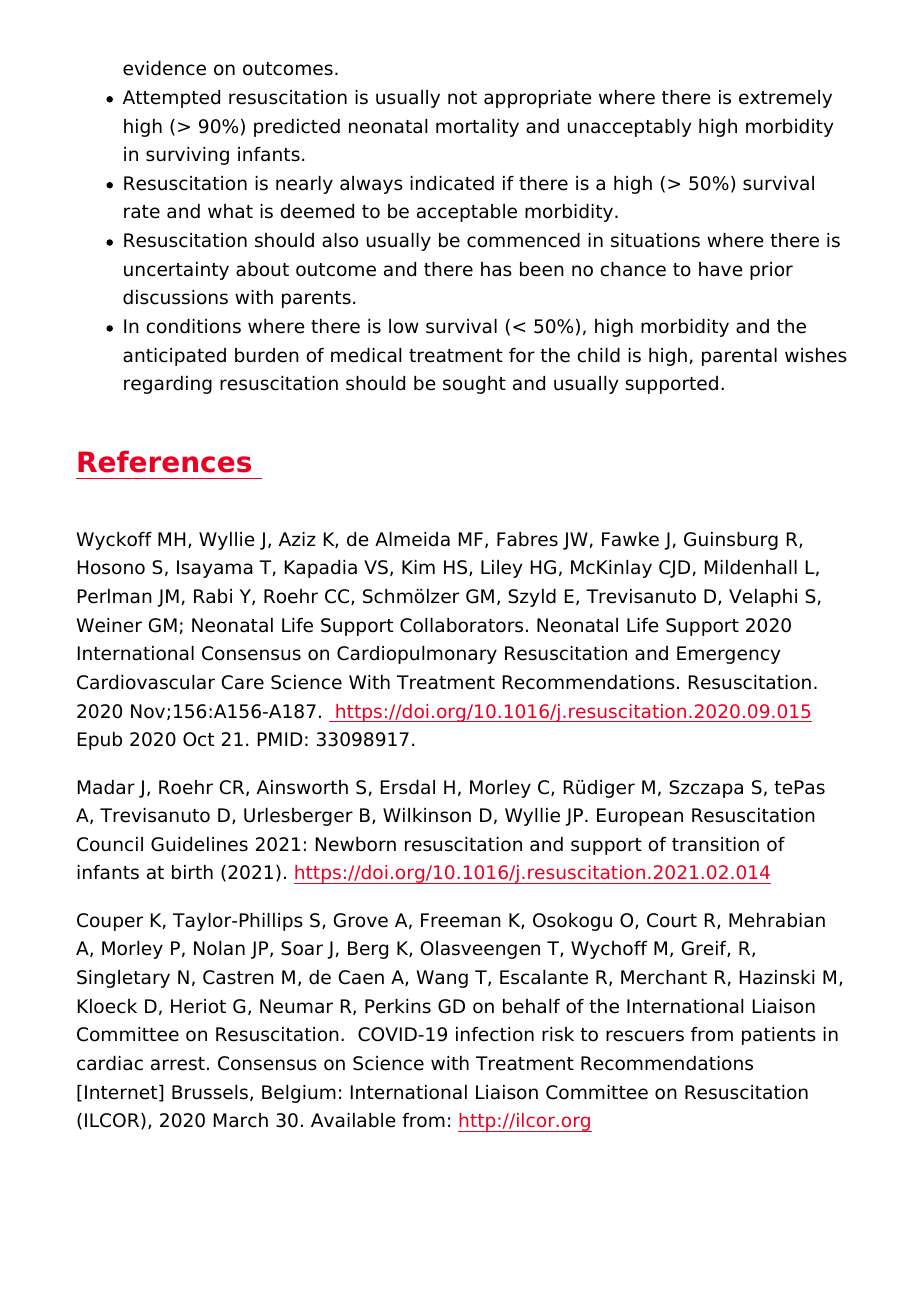 The height and width of the page is (1308, 924). What do you see at coordinates (210, 1092) in the page?
I see `Brussels` at bounding box center [210, 1092].
